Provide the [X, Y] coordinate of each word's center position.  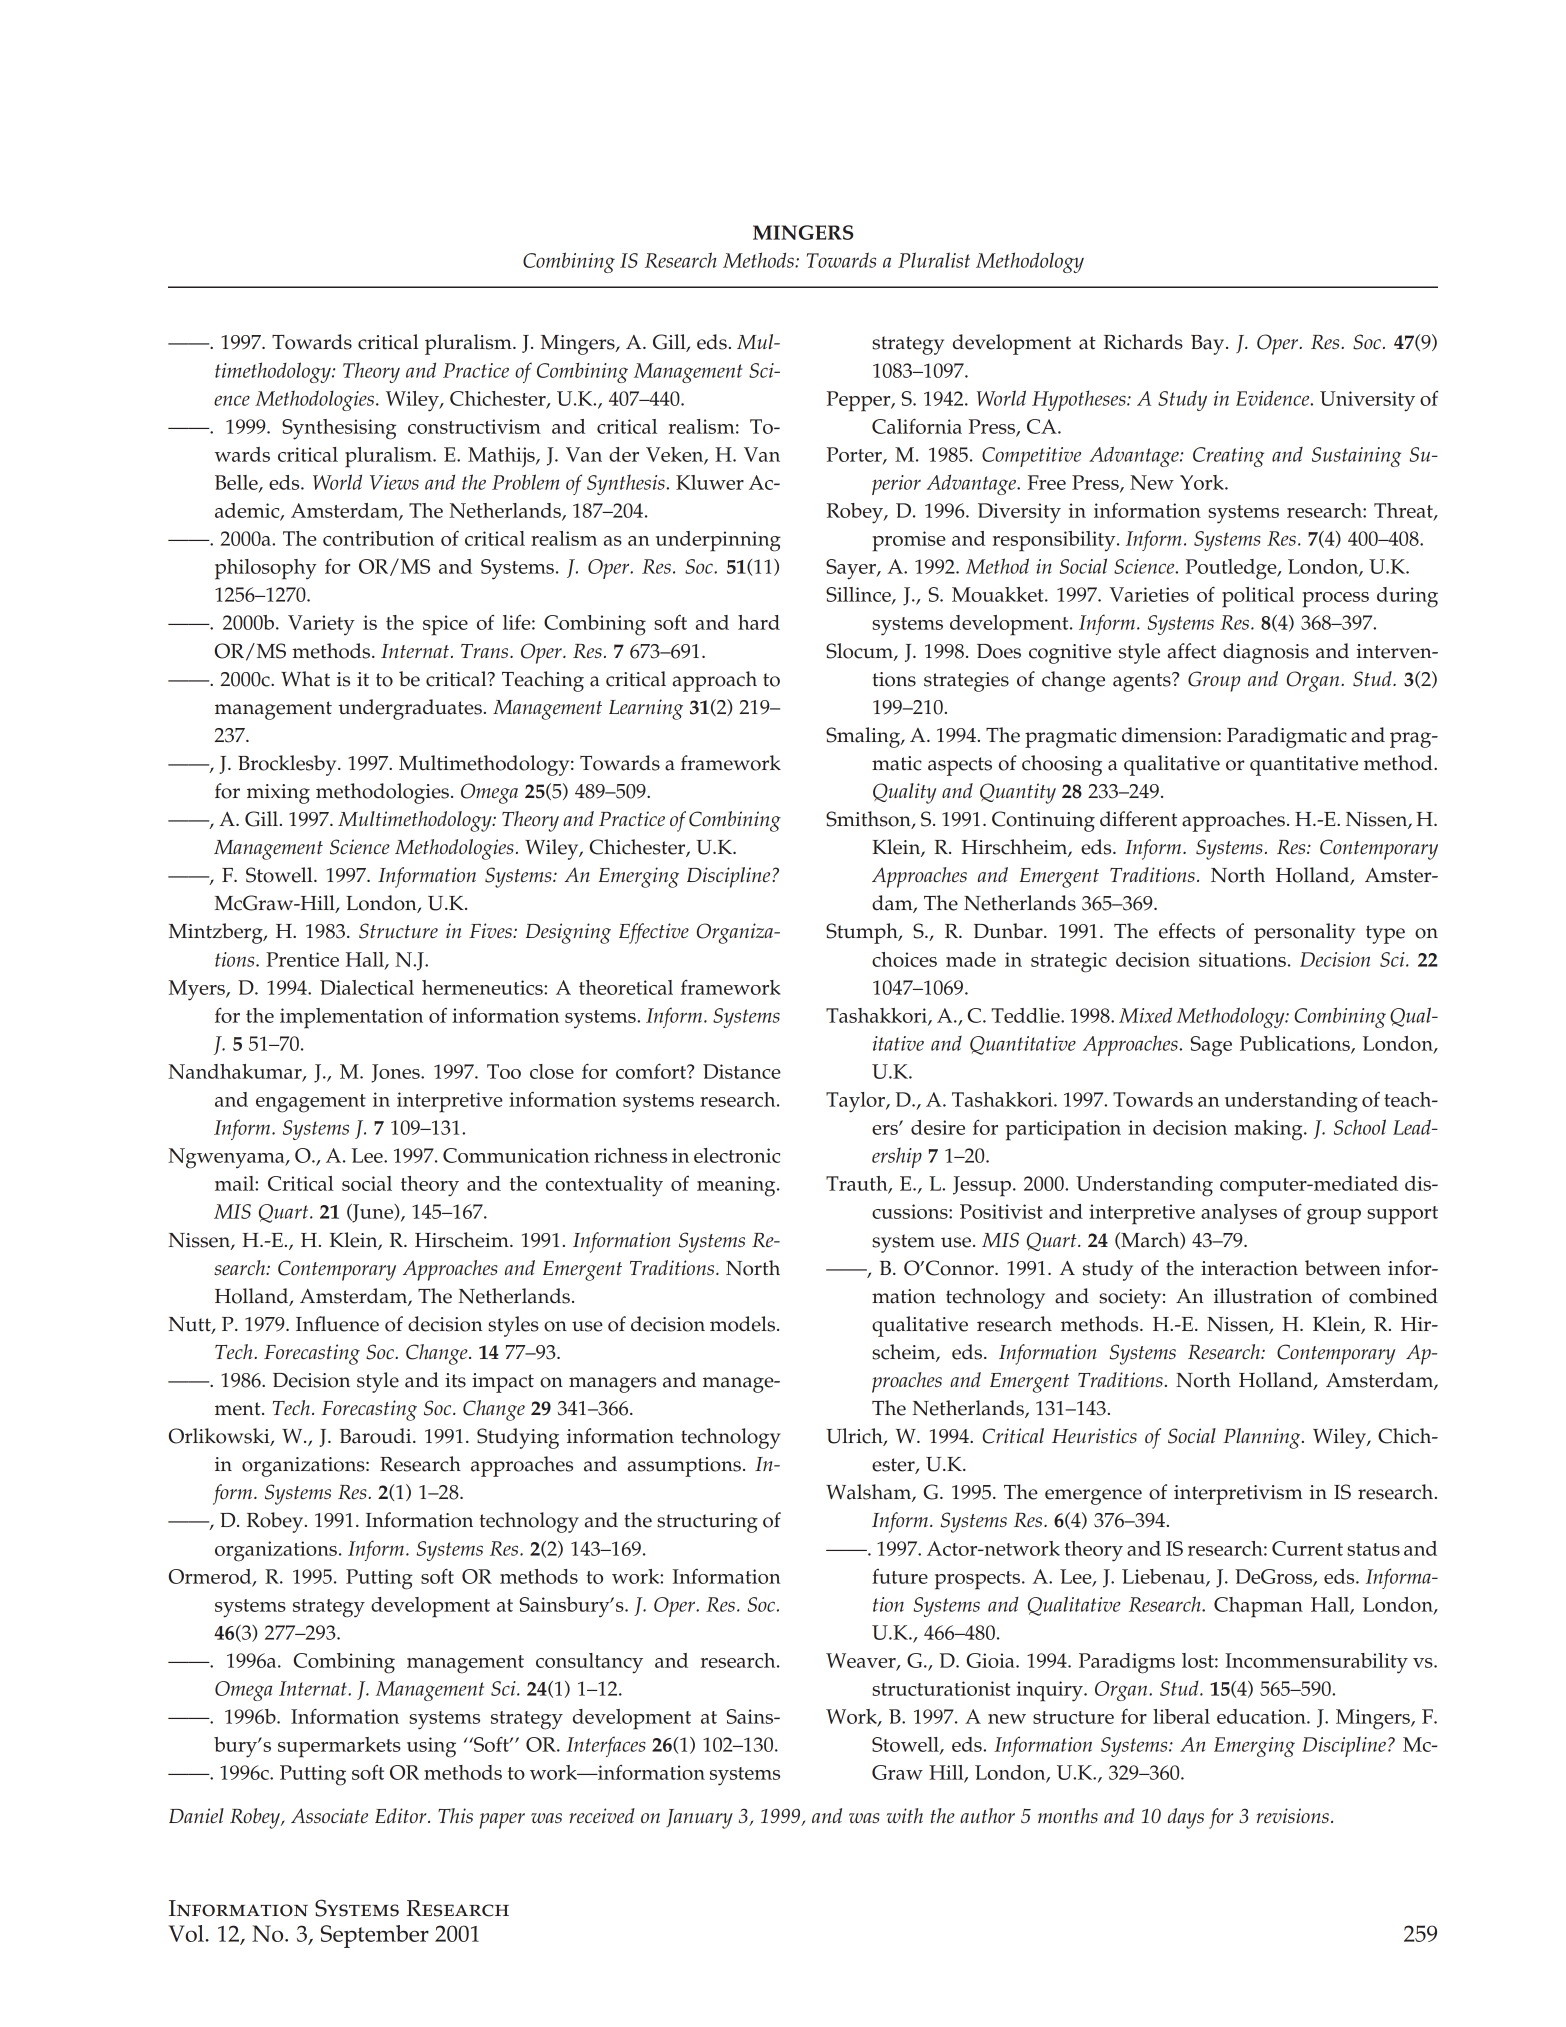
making [1269, 1130]
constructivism [474, 426]
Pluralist [934, 260]
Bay [1209, 345]
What [305, 679]
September [375, 1936]
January [699, 1819]
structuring [707, 1523]
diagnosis [1266, 653]
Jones [396, 1073]
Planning [1263, 1438]
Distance [742, 1071]
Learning [646, 709]
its [455, 1380]
